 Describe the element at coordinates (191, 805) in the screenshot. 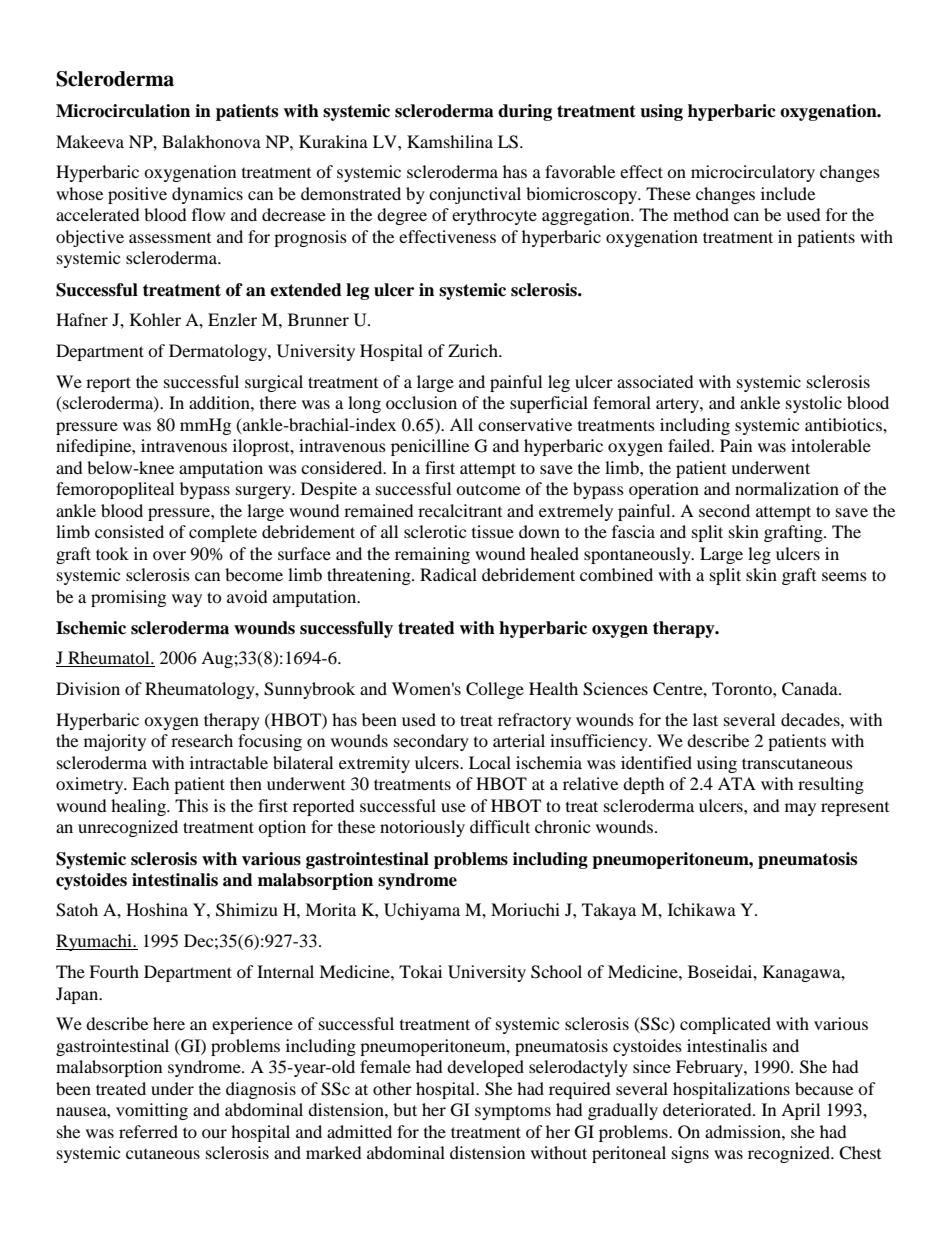

I see `This` at that location.
